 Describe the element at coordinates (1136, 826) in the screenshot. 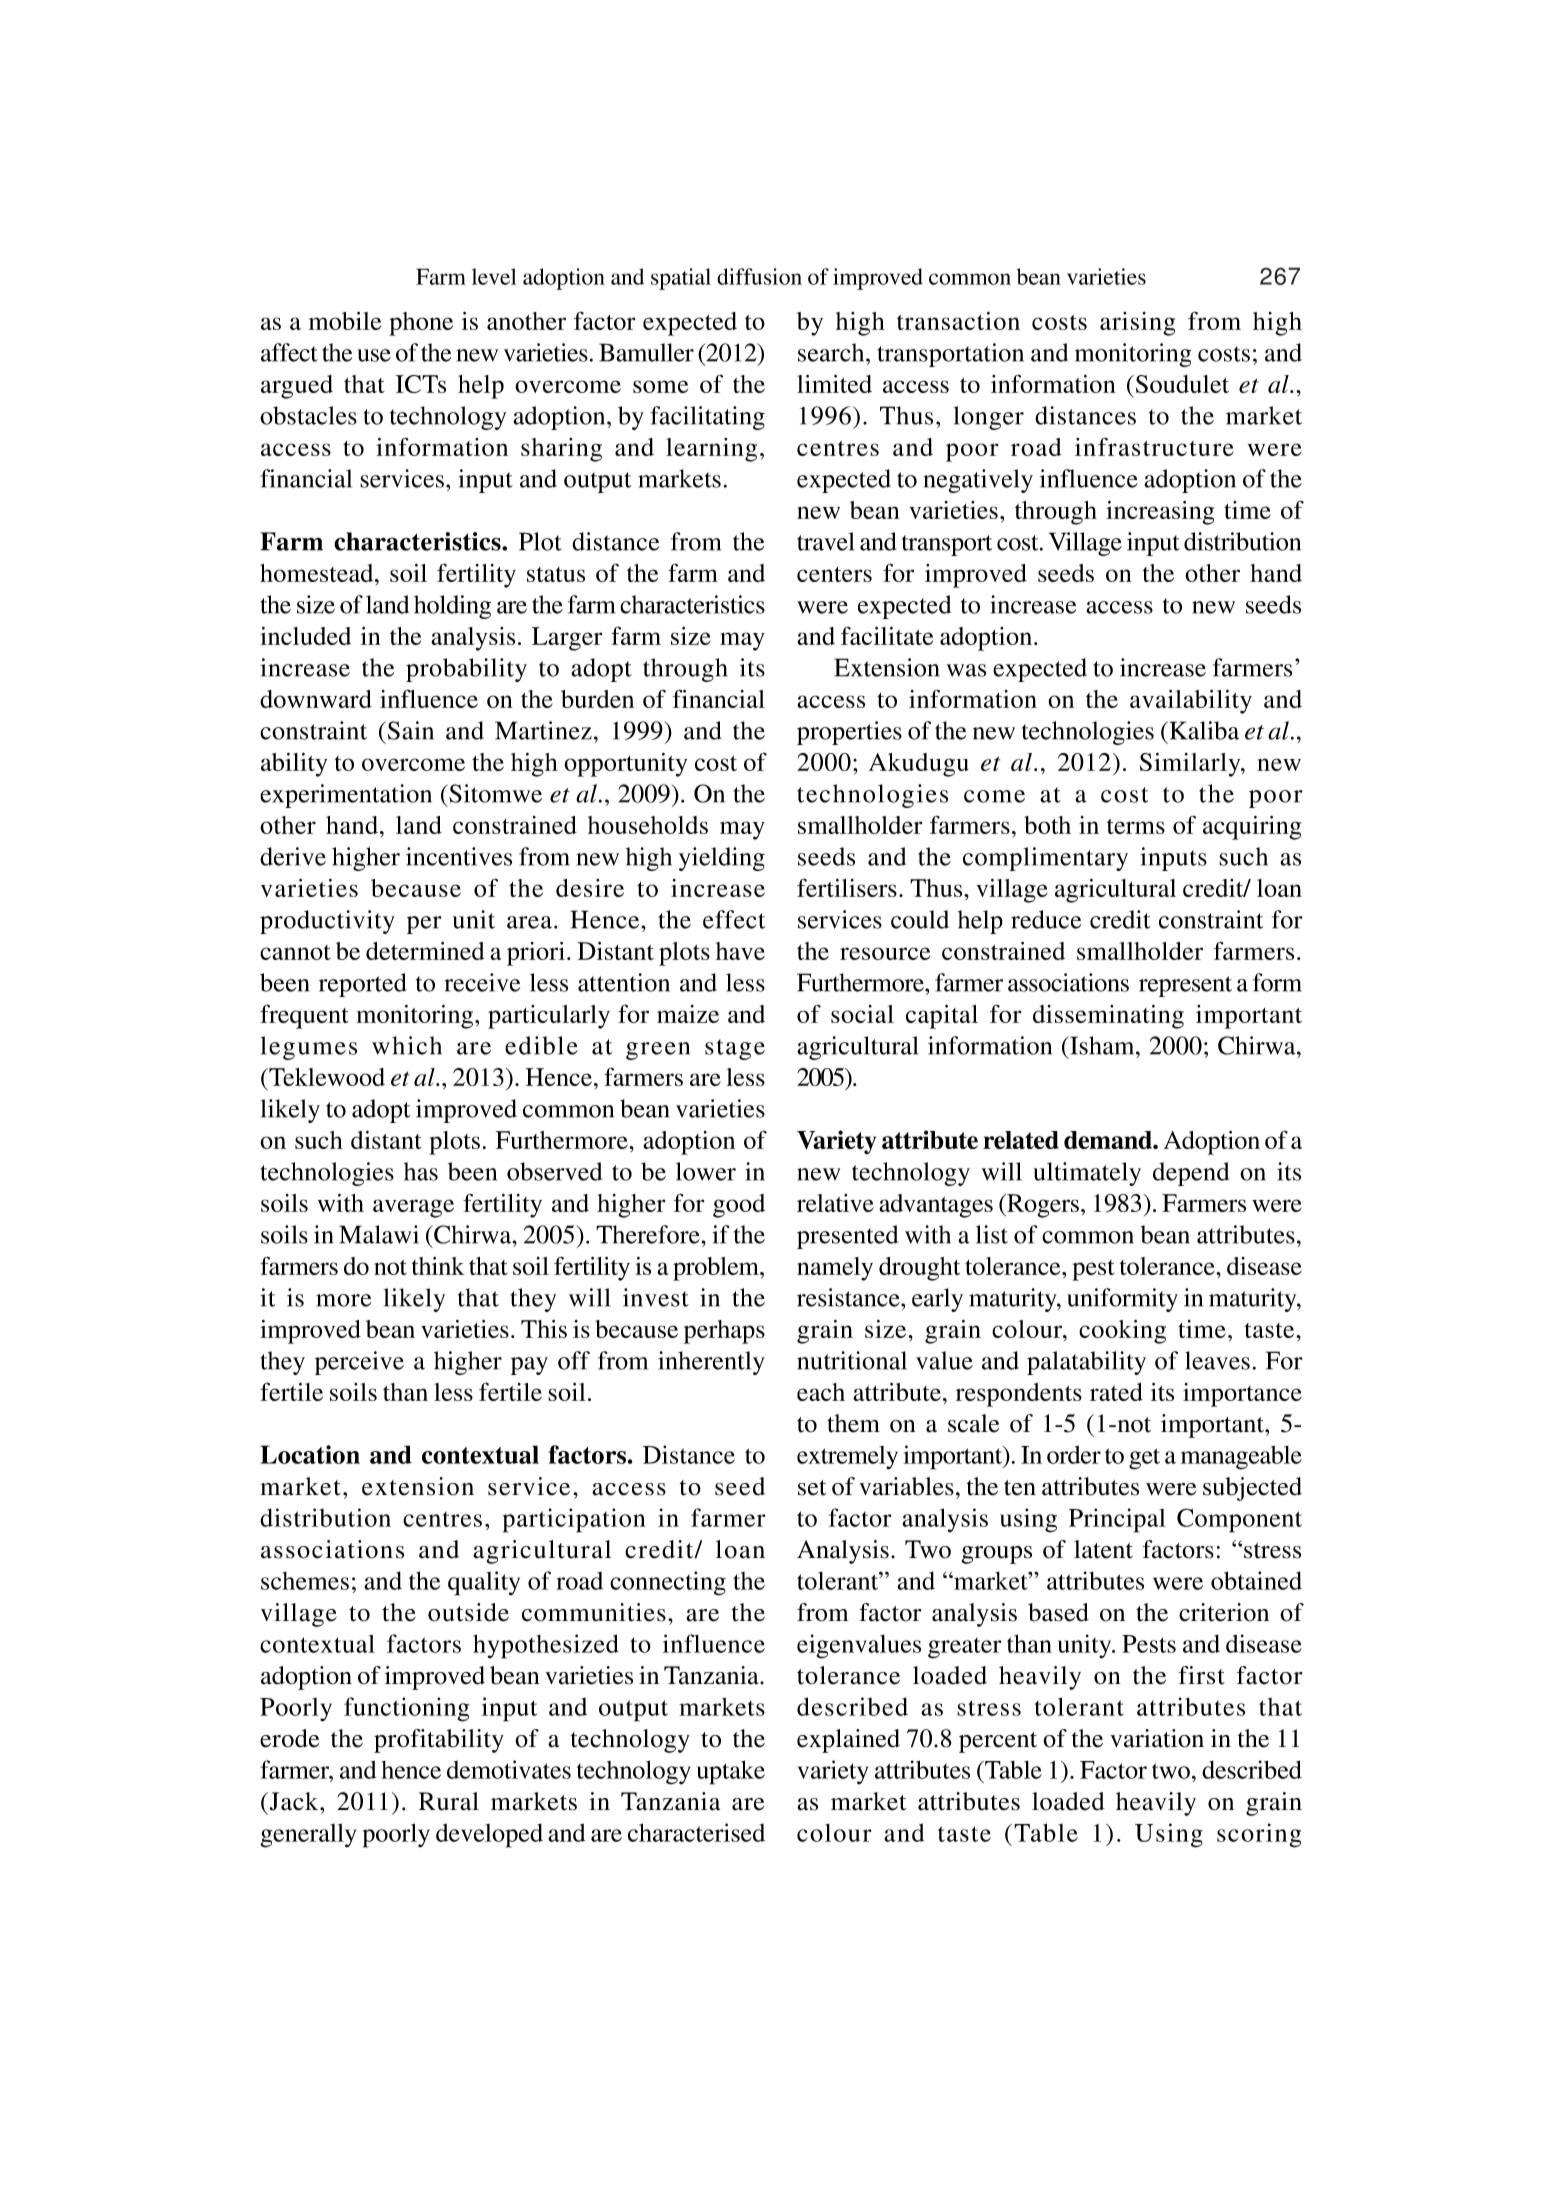

I see `terms` at that location.
